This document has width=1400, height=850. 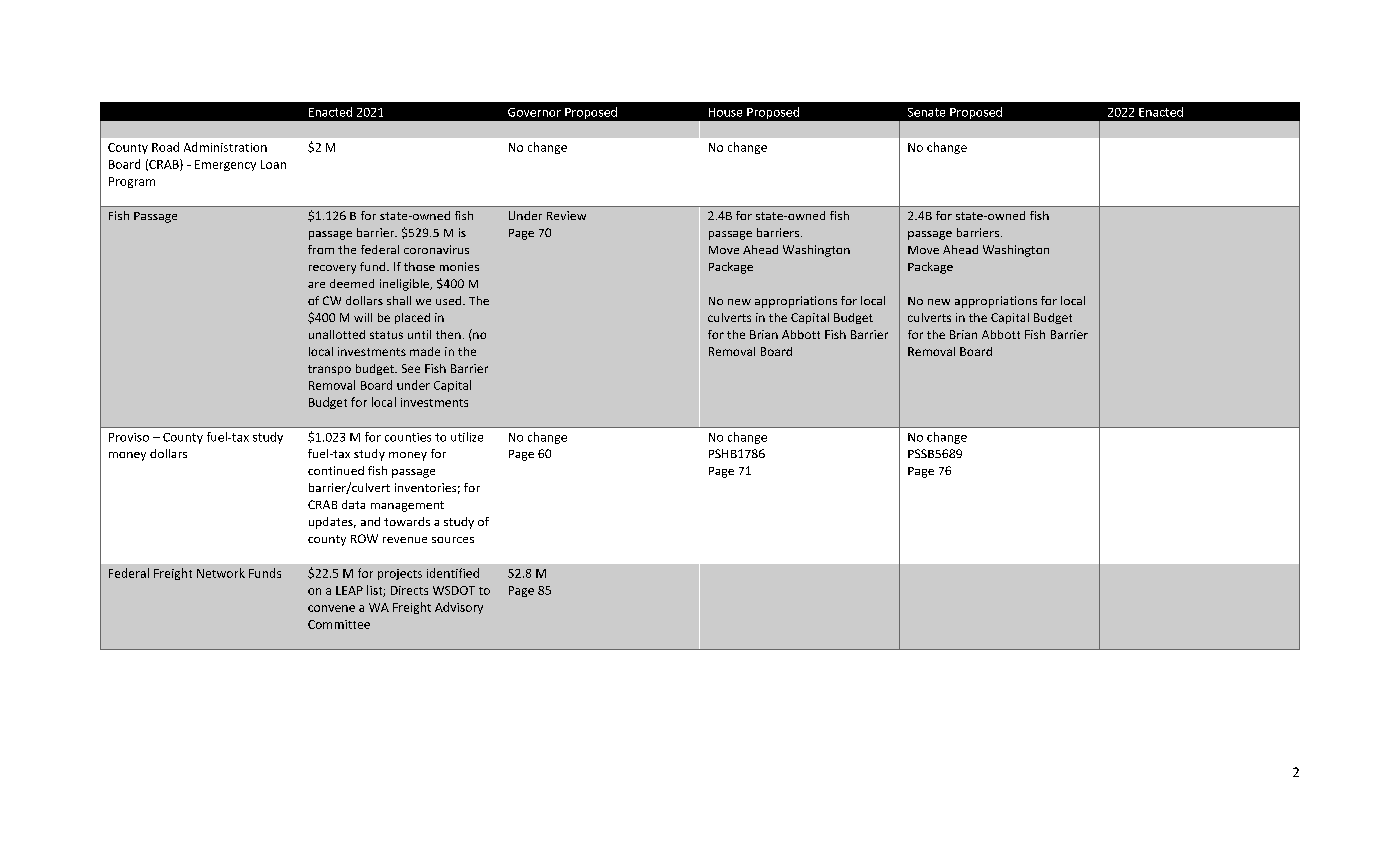 I want to click on then, so click(x=448, y=334).
